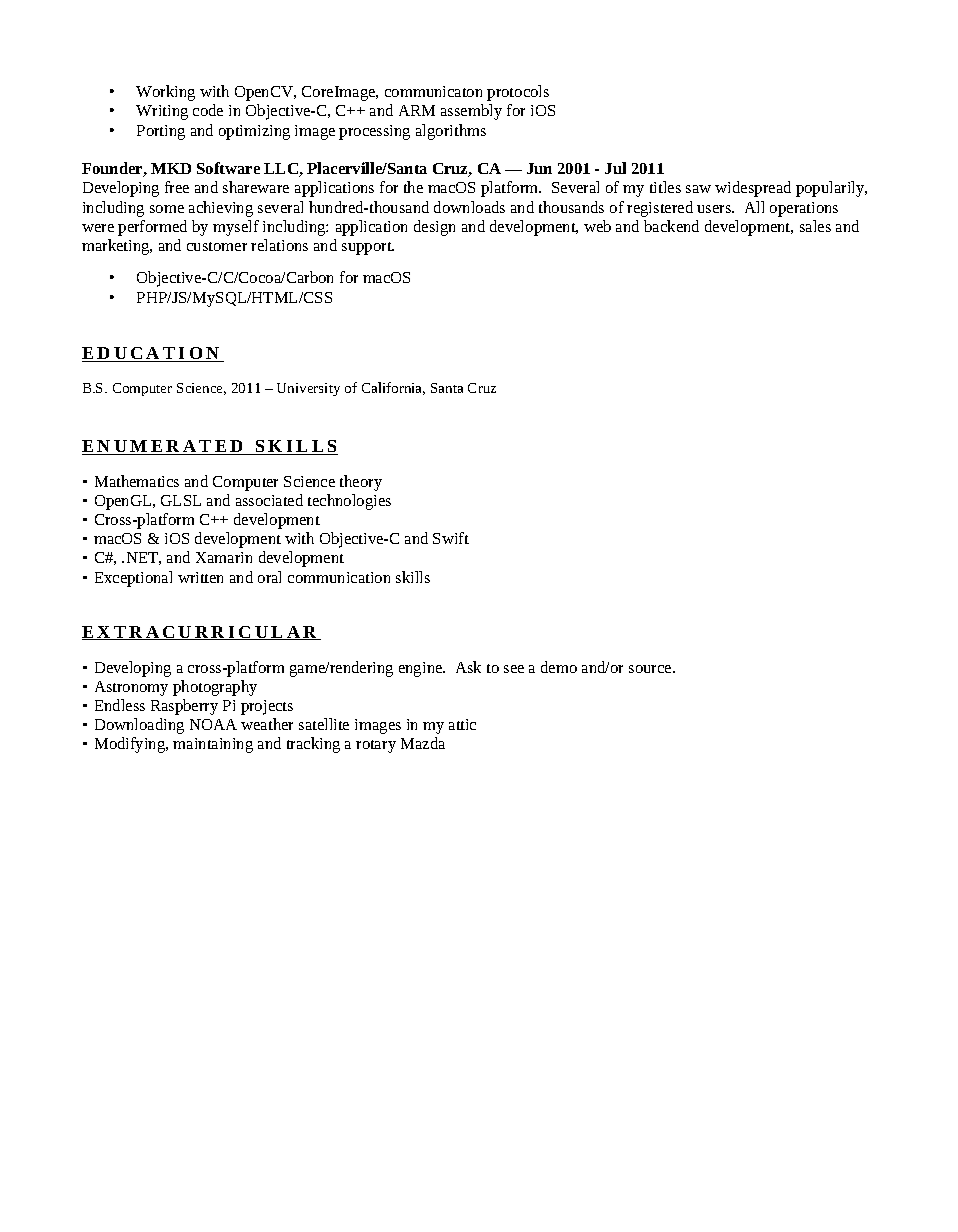 The width and height of the page is (958, 1232). I want to click on University, so click(308, 389).
